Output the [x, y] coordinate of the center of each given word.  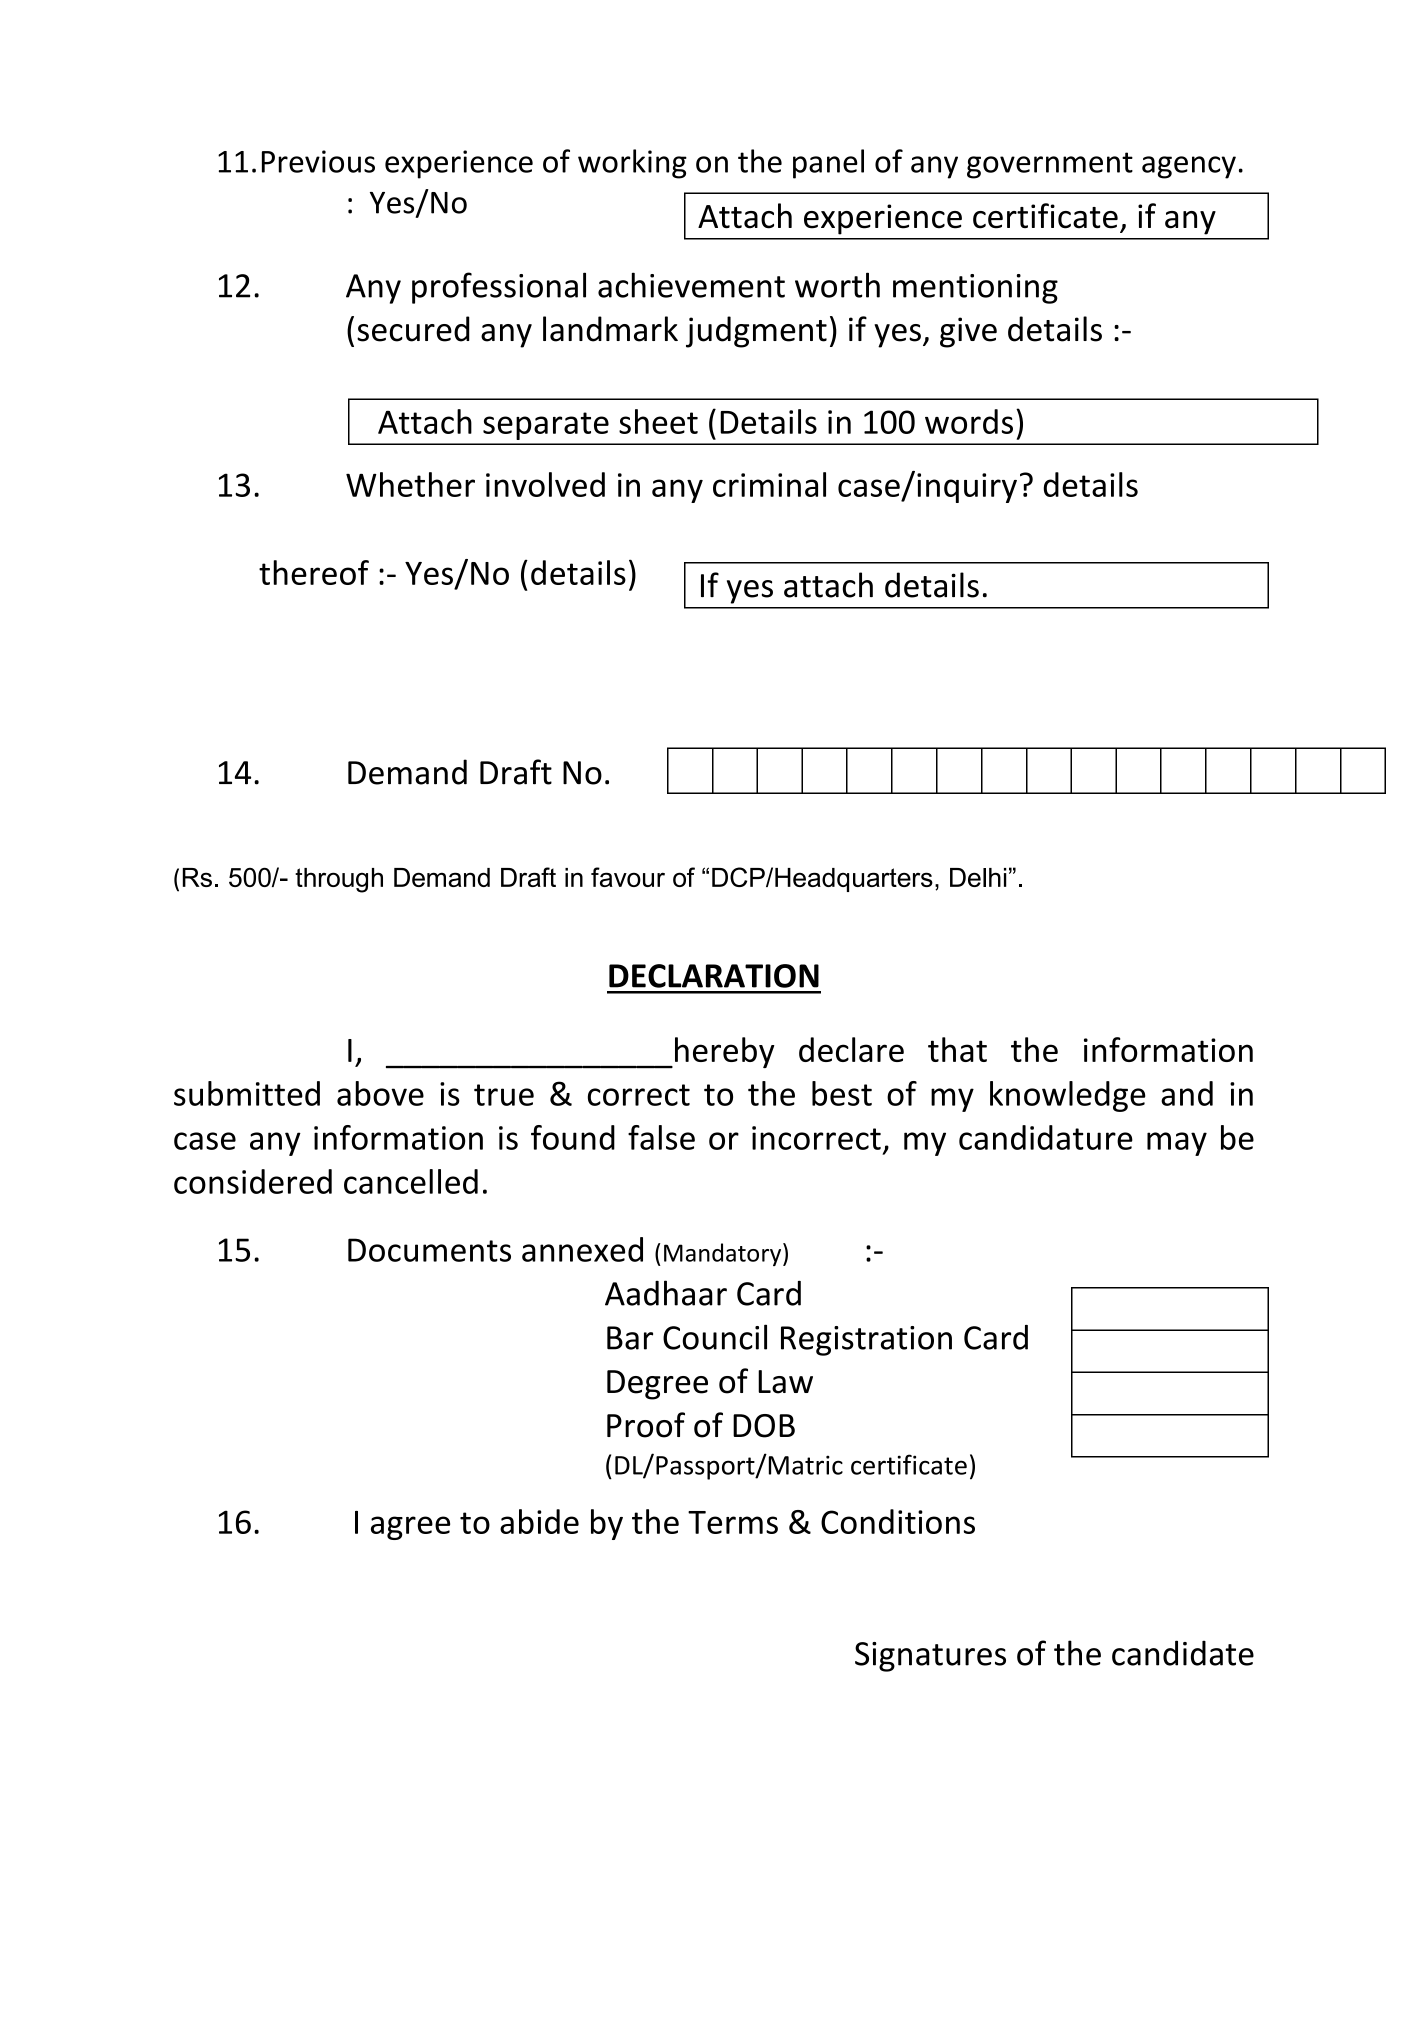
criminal [769, 484]
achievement [691, 285]
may [1177, 1144]
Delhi [978, 877]
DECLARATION [714, 976]
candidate [1183, 1653]
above [380, 1093]
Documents [429, 1250]
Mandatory [724, 1254]
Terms [733, 1522]
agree [410, 1528]
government [1050, 165]
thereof [314, 572]
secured [413, 329]
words [969, 421]
